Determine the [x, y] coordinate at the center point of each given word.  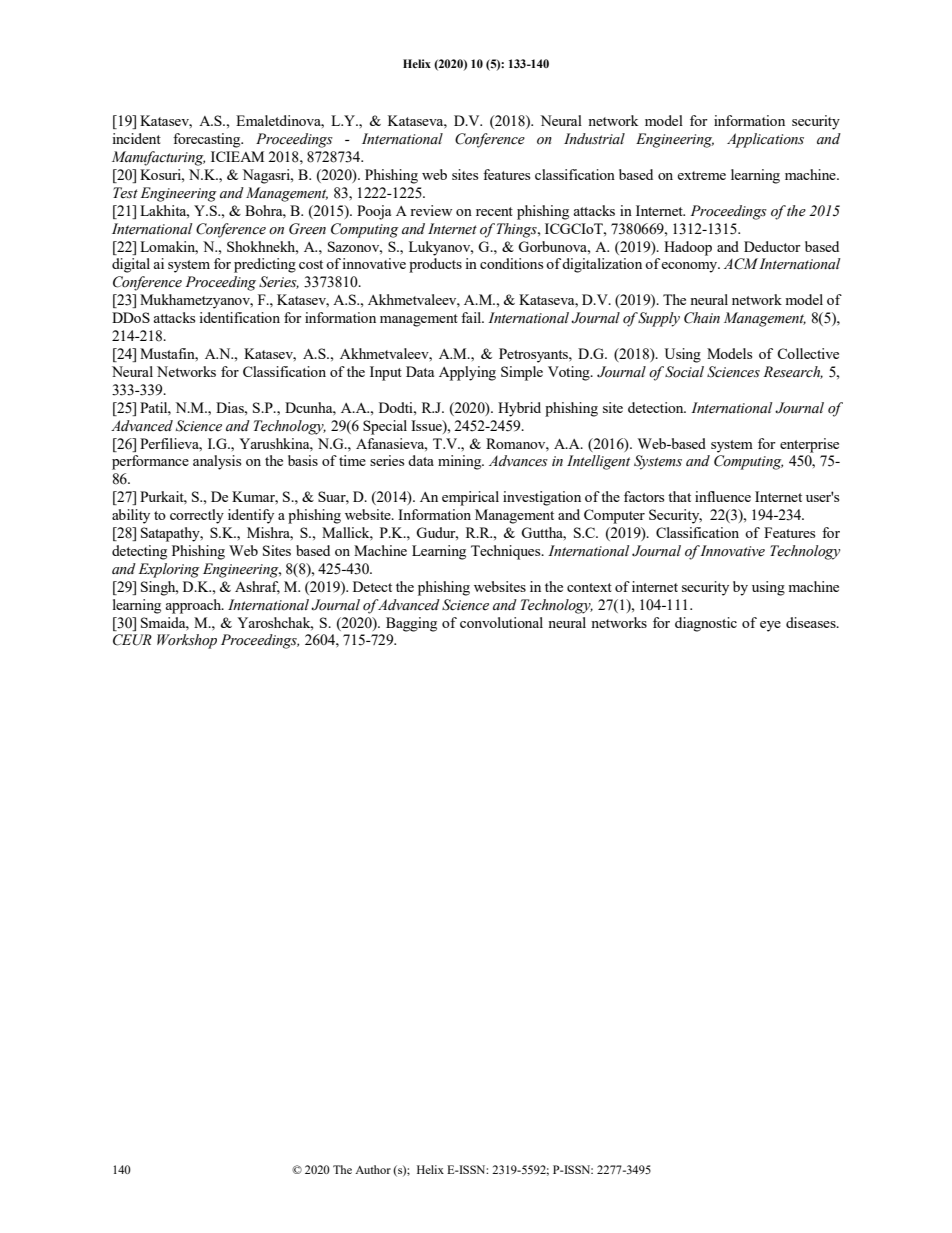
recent [494, 211]
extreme [701, 175]
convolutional [501, 622]
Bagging [411, 624]
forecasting [208, 140]
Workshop [187, 641]
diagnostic [706, 624]
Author [373, 1169]
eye [770, 626]
